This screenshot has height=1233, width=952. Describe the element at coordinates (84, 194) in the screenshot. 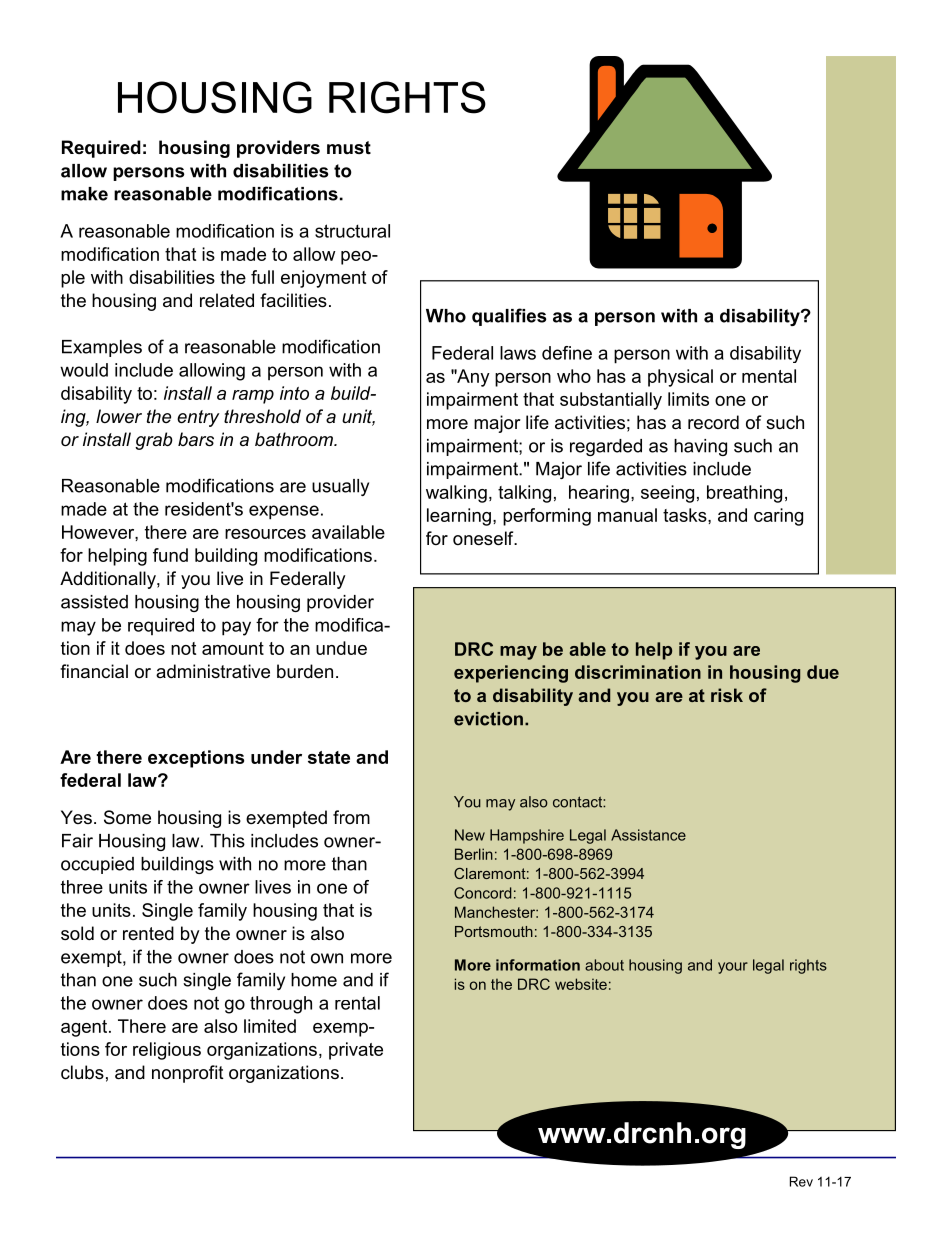

I see `make` at that location.
